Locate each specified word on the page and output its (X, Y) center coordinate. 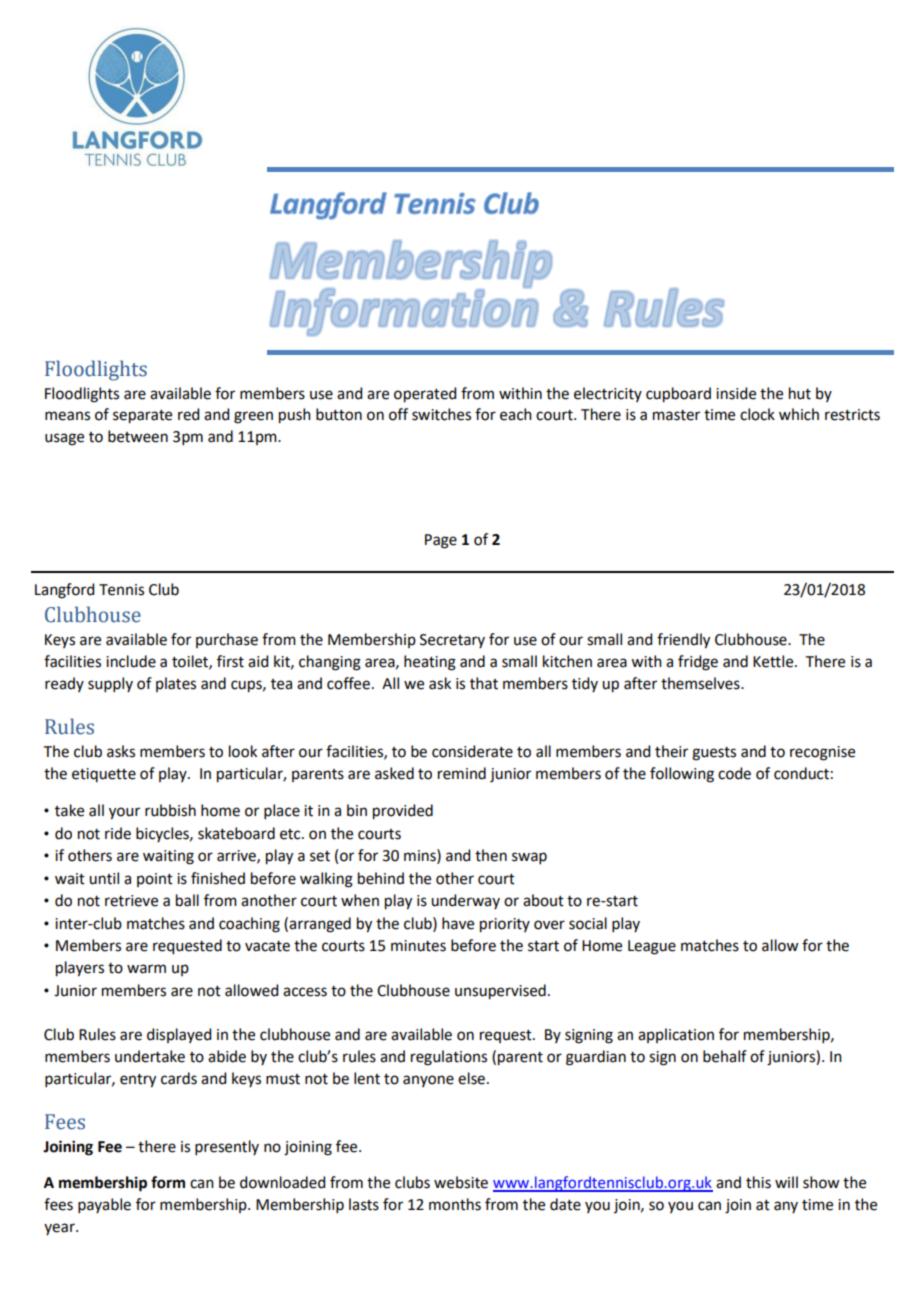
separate (142, 417)
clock (757, 414)
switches (441, 414)
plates (176, 684)
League (652, 947)
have (458, 923)
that (484, 683)
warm (146, 969)
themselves (701, 683)
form (168, 1182)
